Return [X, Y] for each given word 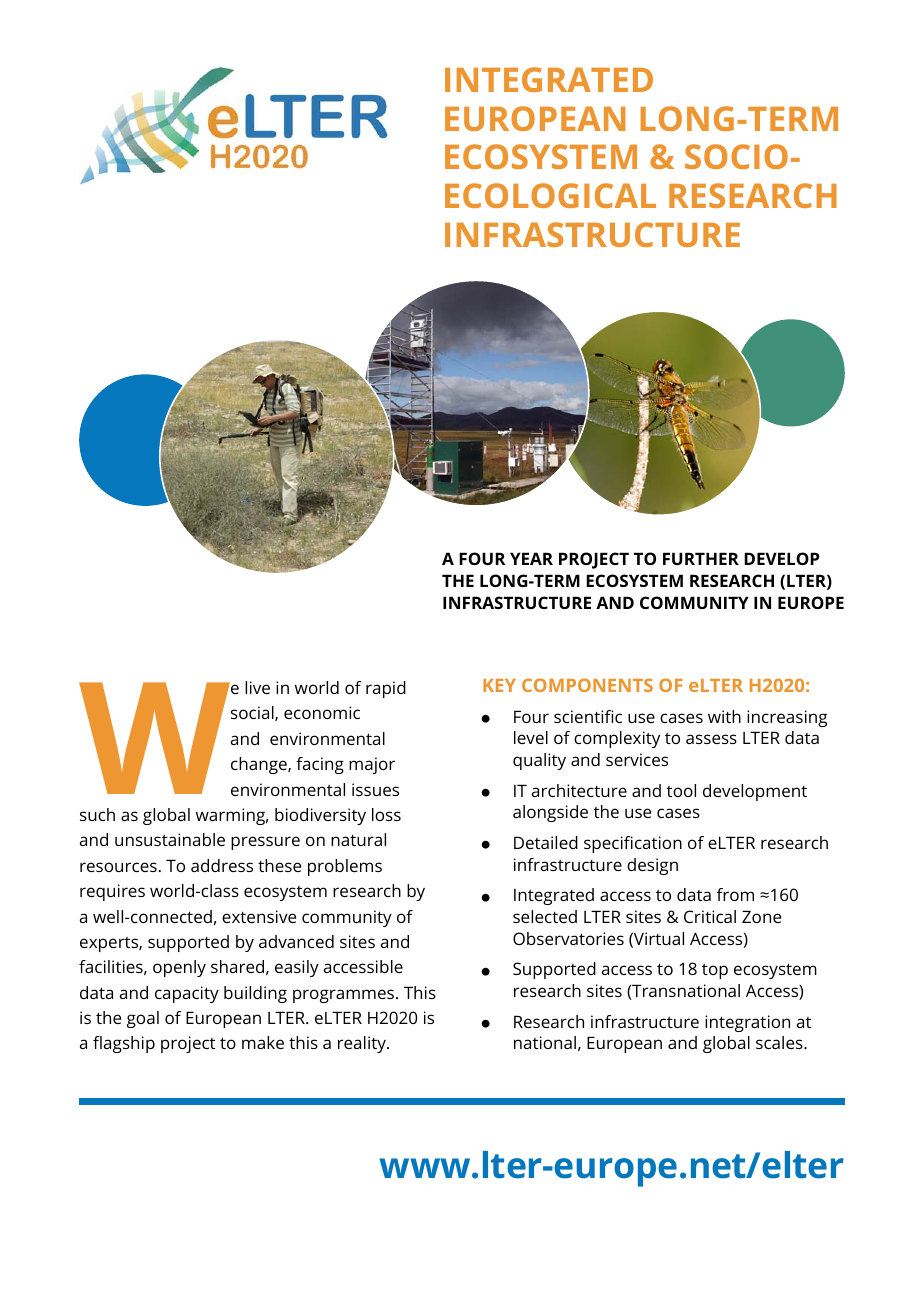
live [257, 687]
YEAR [531, 558]
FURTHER [701, 558]
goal [143, 1019]
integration [747, 1023]
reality [363, 1044]
